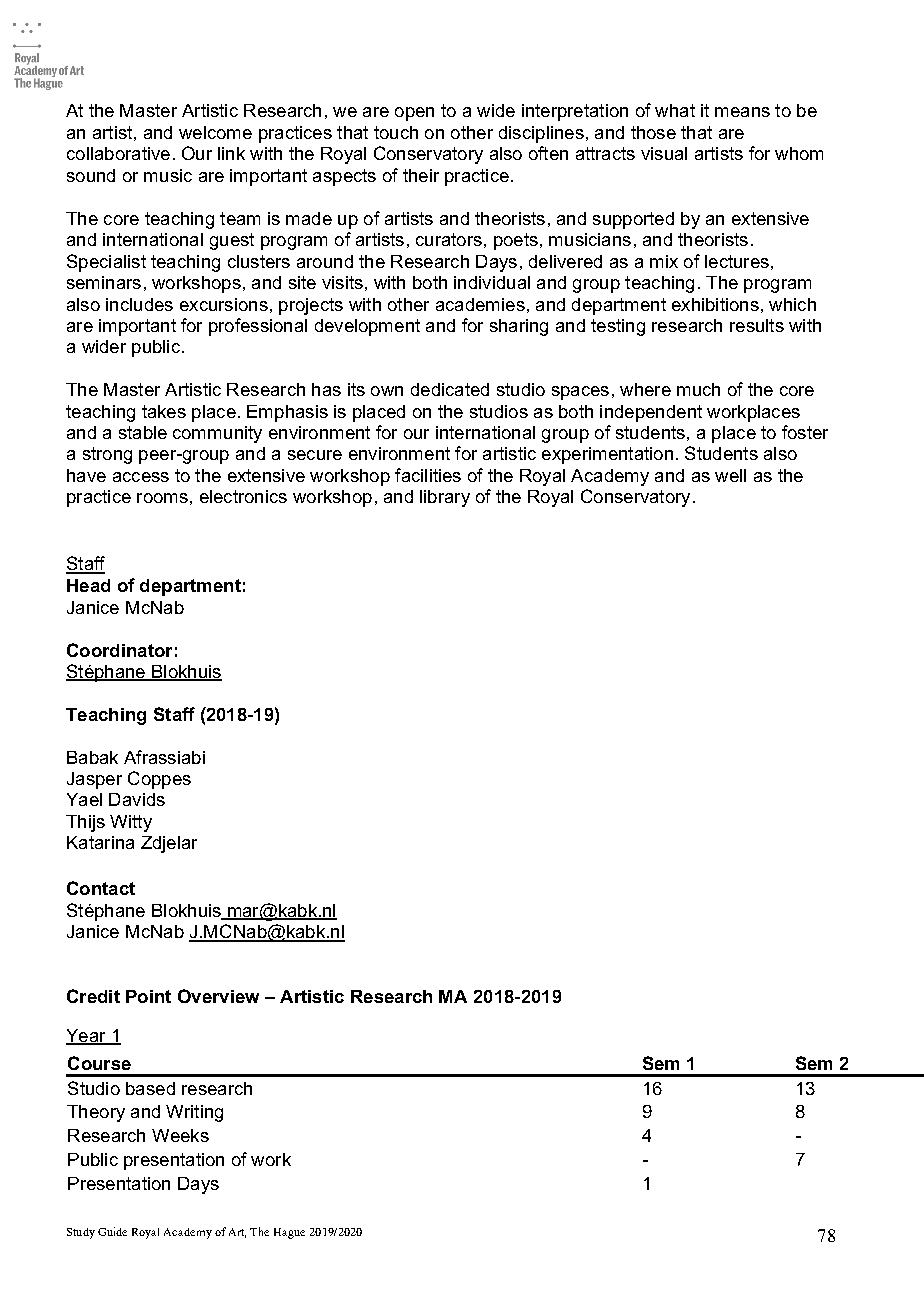 The width and height of the screenshot is (924, 1308). I want to click on means, so click(742, 112).
